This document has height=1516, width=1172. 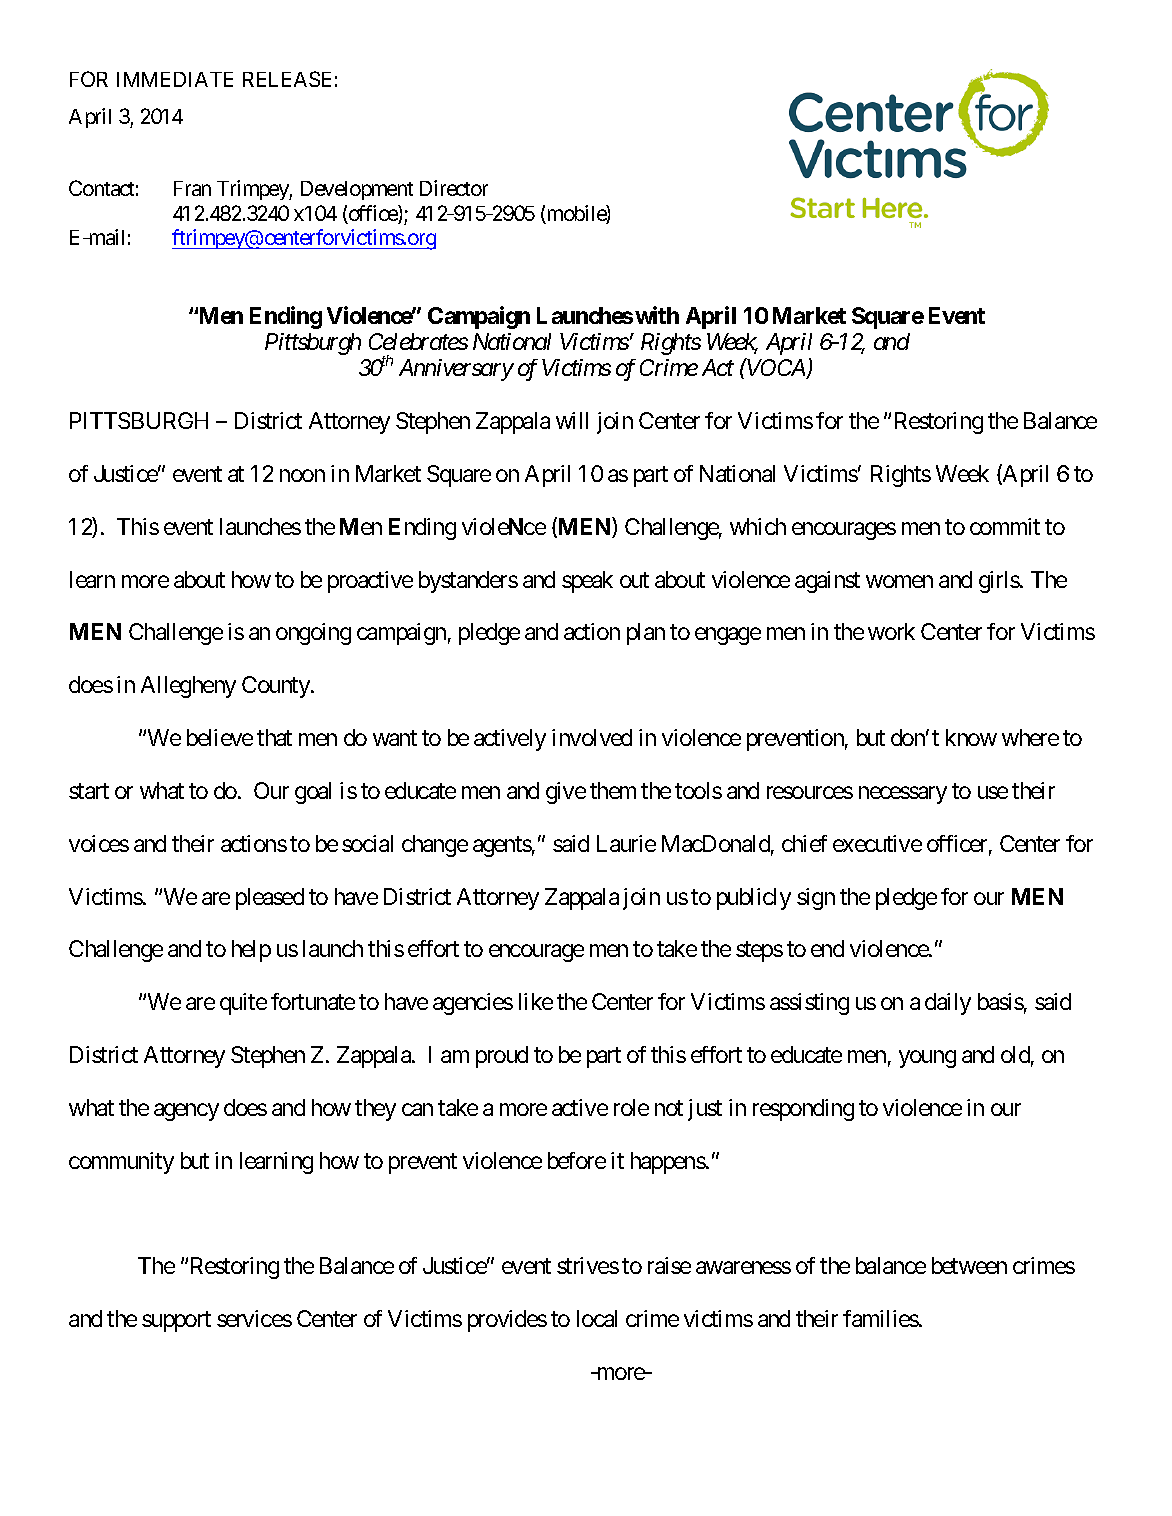 What do you see at coordinates (502, 1057) in the document?
I see `proud` at bounding box center [502, 1057].
